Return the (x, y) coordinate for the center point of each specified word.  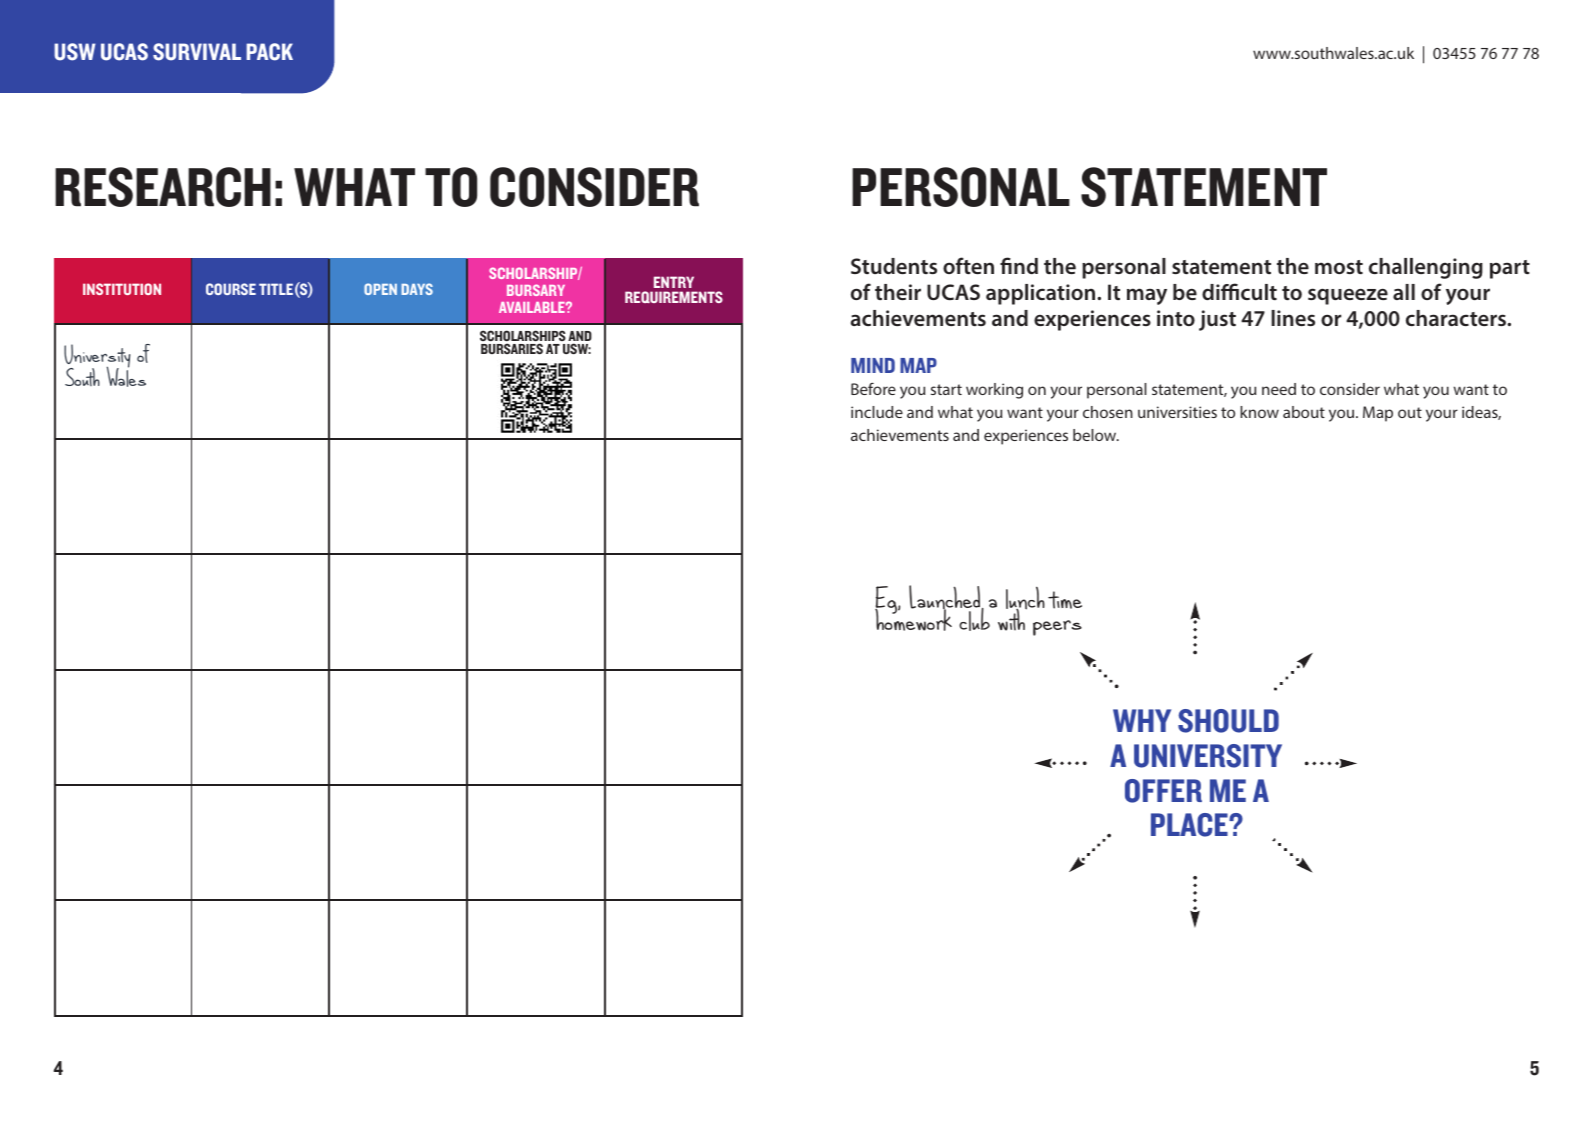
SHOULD (1228, 721)
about (1304, 412)
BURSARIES (512, 348)
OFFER (1163, 791)
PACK (269, 52)
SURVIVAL (197, 52)
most (1339, 267)
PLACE (1190, 825)
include (877, 412)
